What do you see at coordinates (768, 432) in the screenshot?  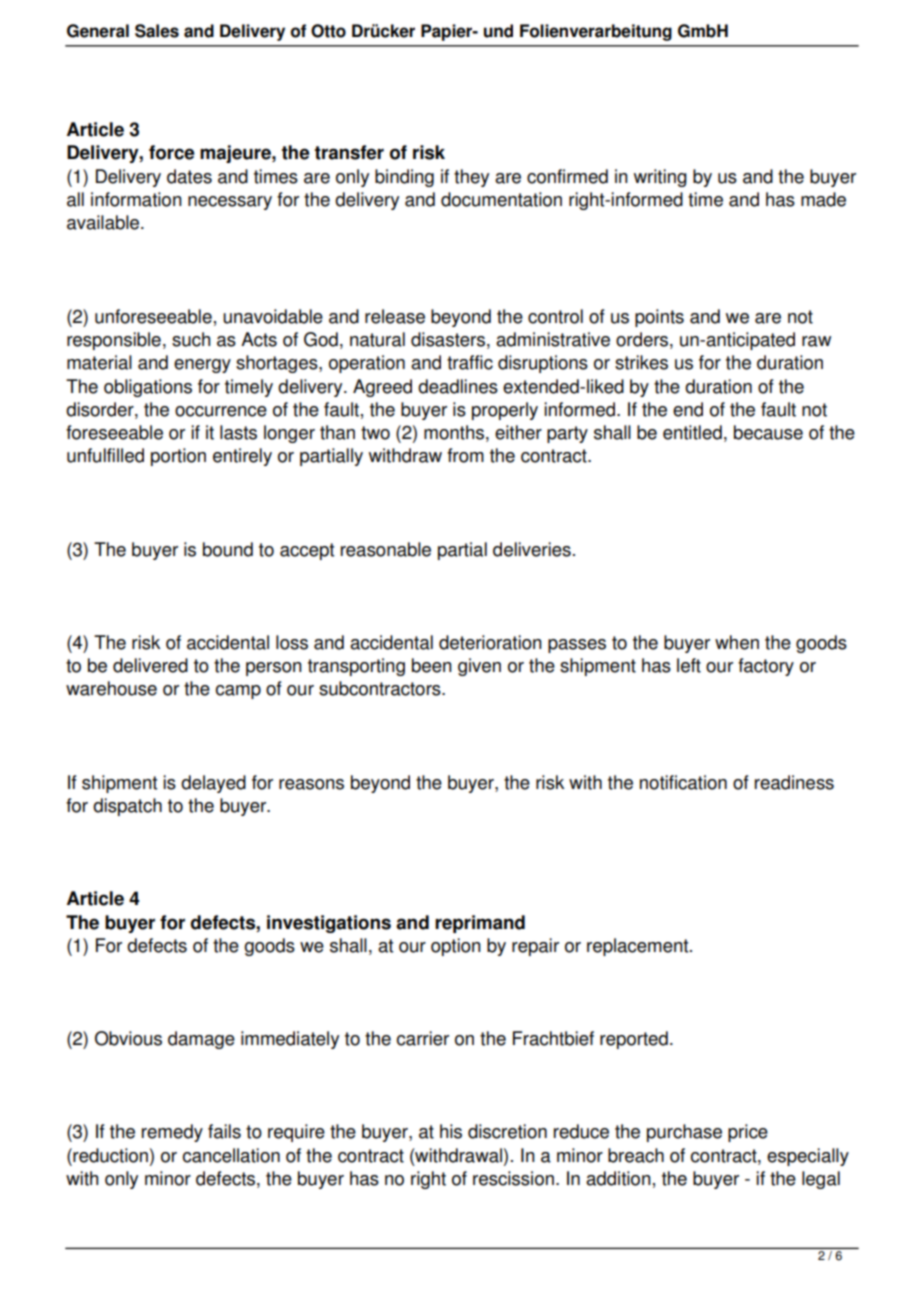 I see `because` at bounding box center [768, 432].
